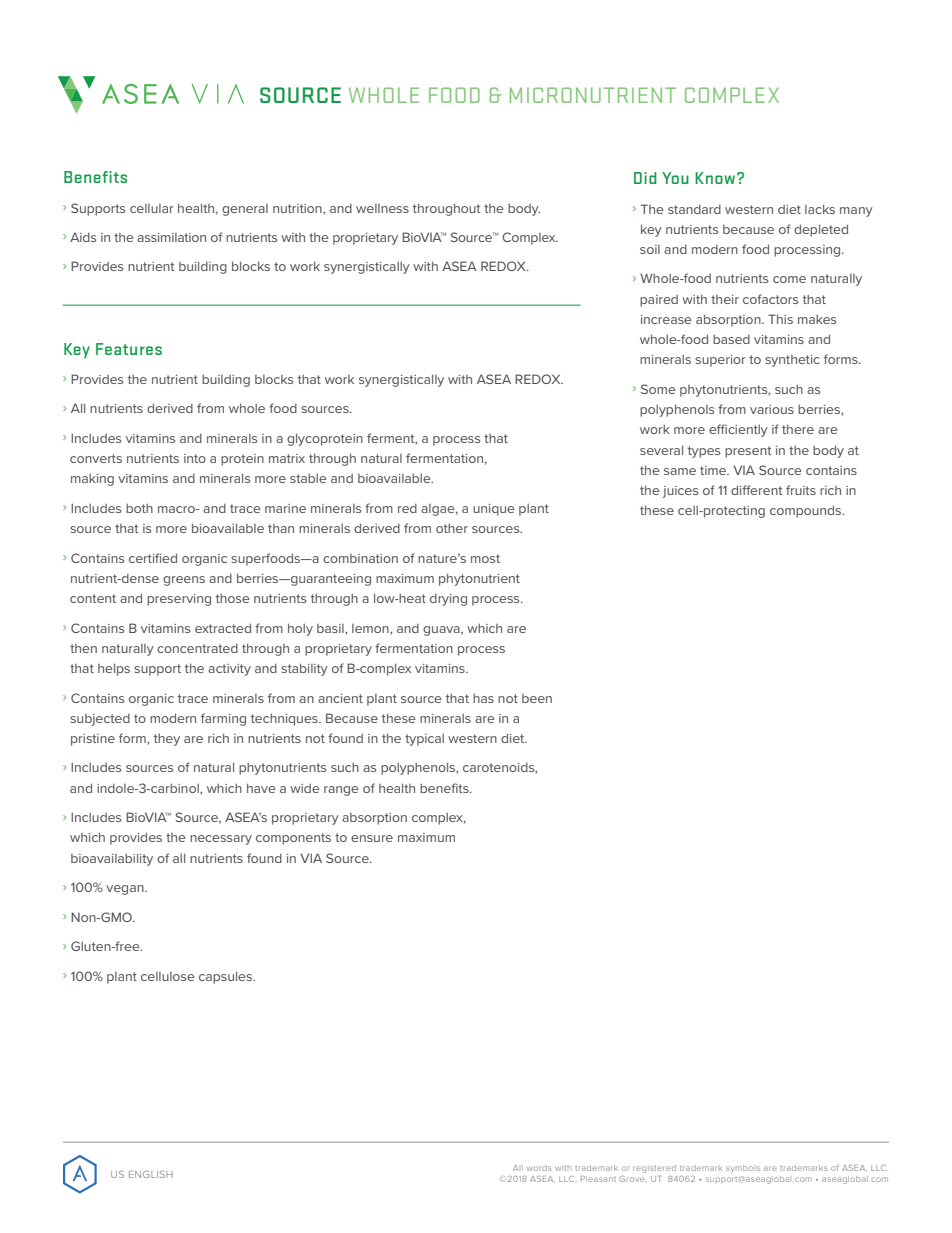 This screenshot has width=952, height=1233. What do you see at coordinates (382, 208) in the screenshot?
I see `wellness` at bounding box center [382, 208].
